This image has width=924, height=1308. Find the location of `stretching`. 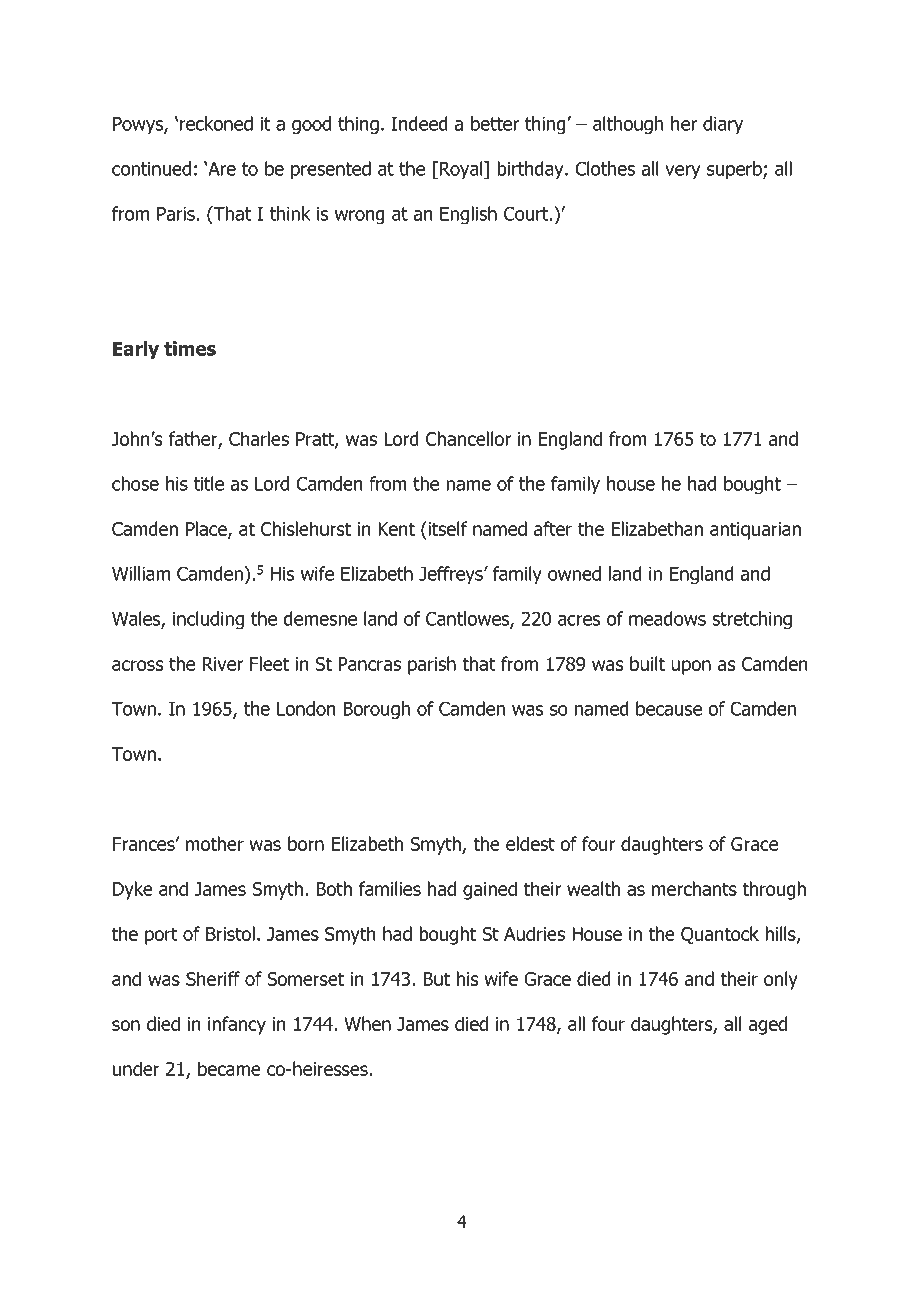

stretching is located at coordinates (752, 620).
